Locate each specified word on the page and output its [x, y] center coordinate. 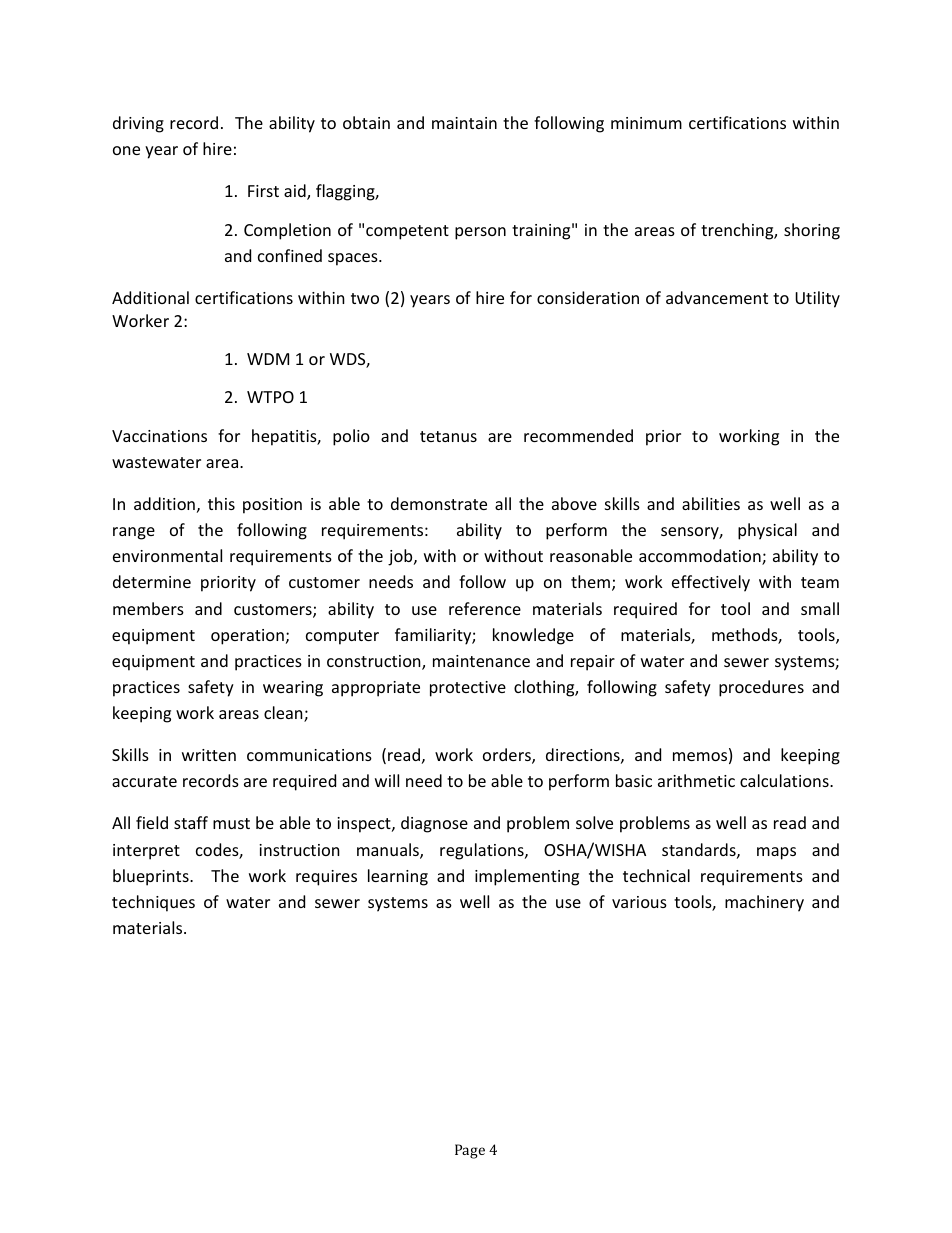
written [209, 755]
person [480, 233]
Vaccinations [159, 436]
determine [152, 581]
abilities [711, 503]
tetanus [448, 436]
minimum [646, 123]
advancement [717, 297]
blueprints [152, 877]
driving [138, 124]
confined [290, 255]
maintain [464, 123]
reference [485, 608]
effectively [711, 583]
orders [508, 756]
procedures [761, 688]
